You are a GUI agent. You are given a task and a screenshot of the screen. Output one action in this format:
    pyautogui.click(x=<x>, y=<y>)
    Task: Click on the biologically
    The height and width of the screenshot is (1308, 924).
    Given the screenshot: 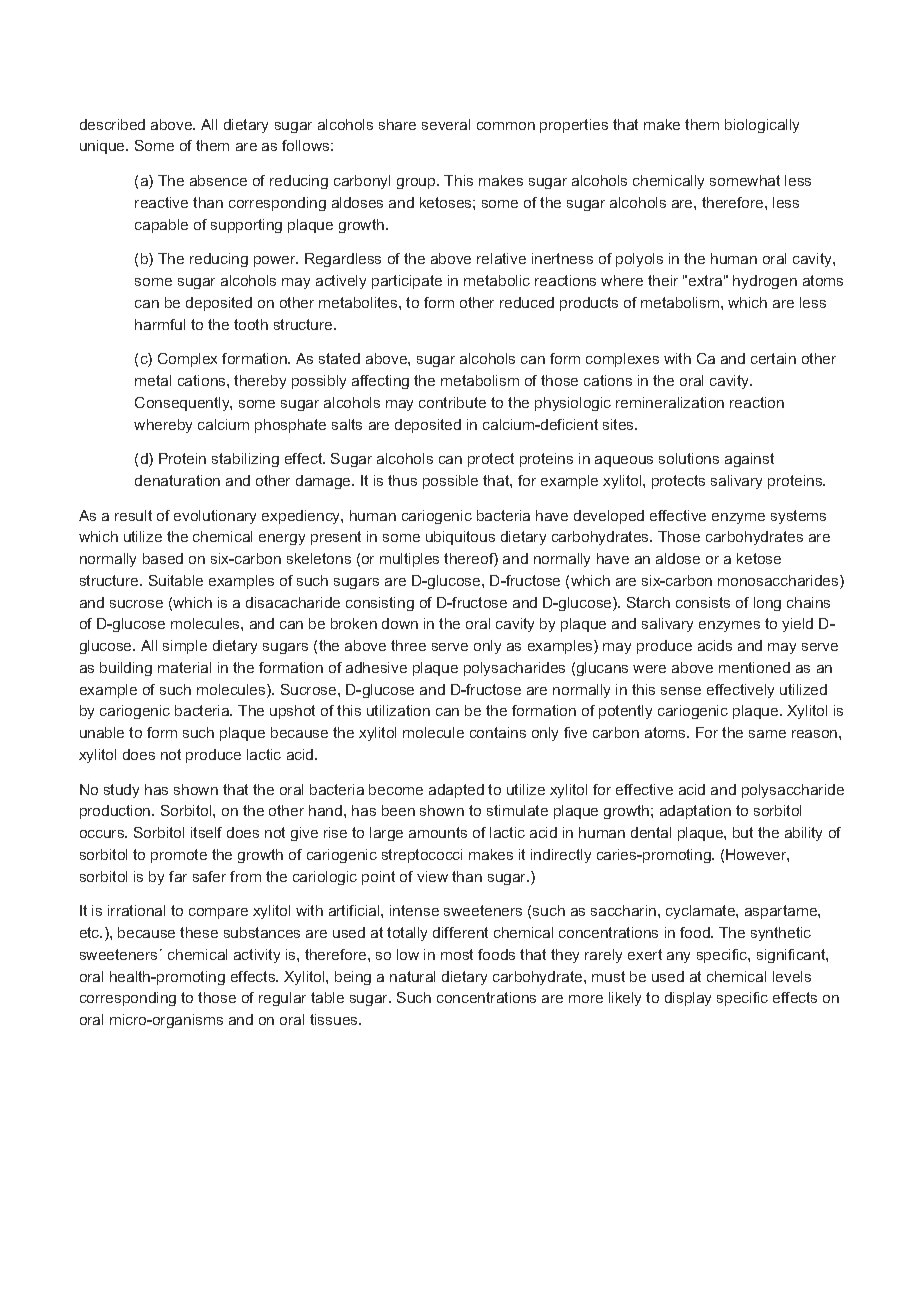 What is the action you would take?
    pyautogui.click(x=762, y=126)
